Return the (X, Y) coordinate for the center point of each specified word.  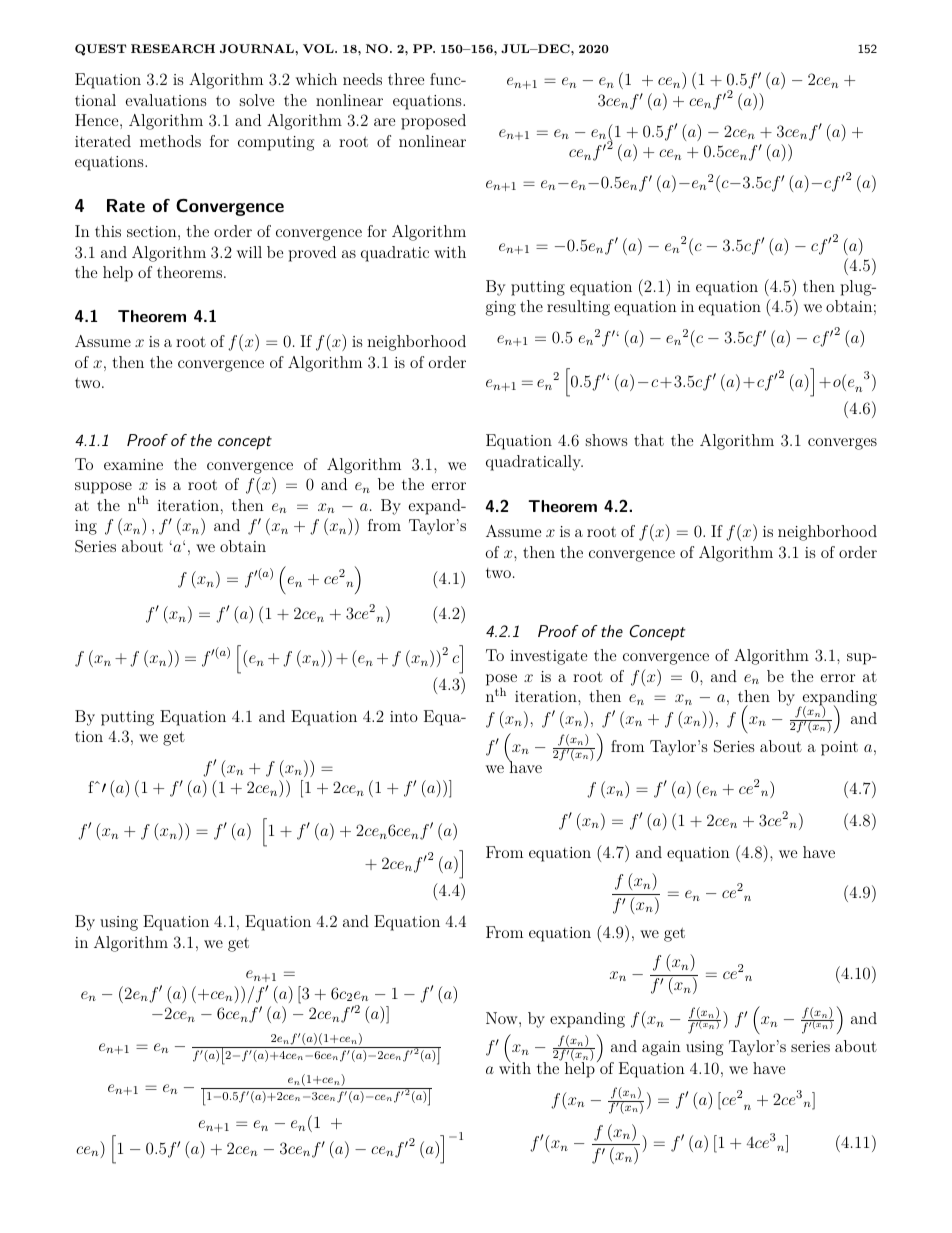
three (406, 79)
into (404, 716)
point (839, 748)
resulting (578, 308)
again (661, 1048)
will (249, 252)
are (384, 122)
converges (842, 444)
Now (503, 1018)
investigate (548, 657)
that (649, 440)
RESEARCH (173, 48)
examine (133, 464)
